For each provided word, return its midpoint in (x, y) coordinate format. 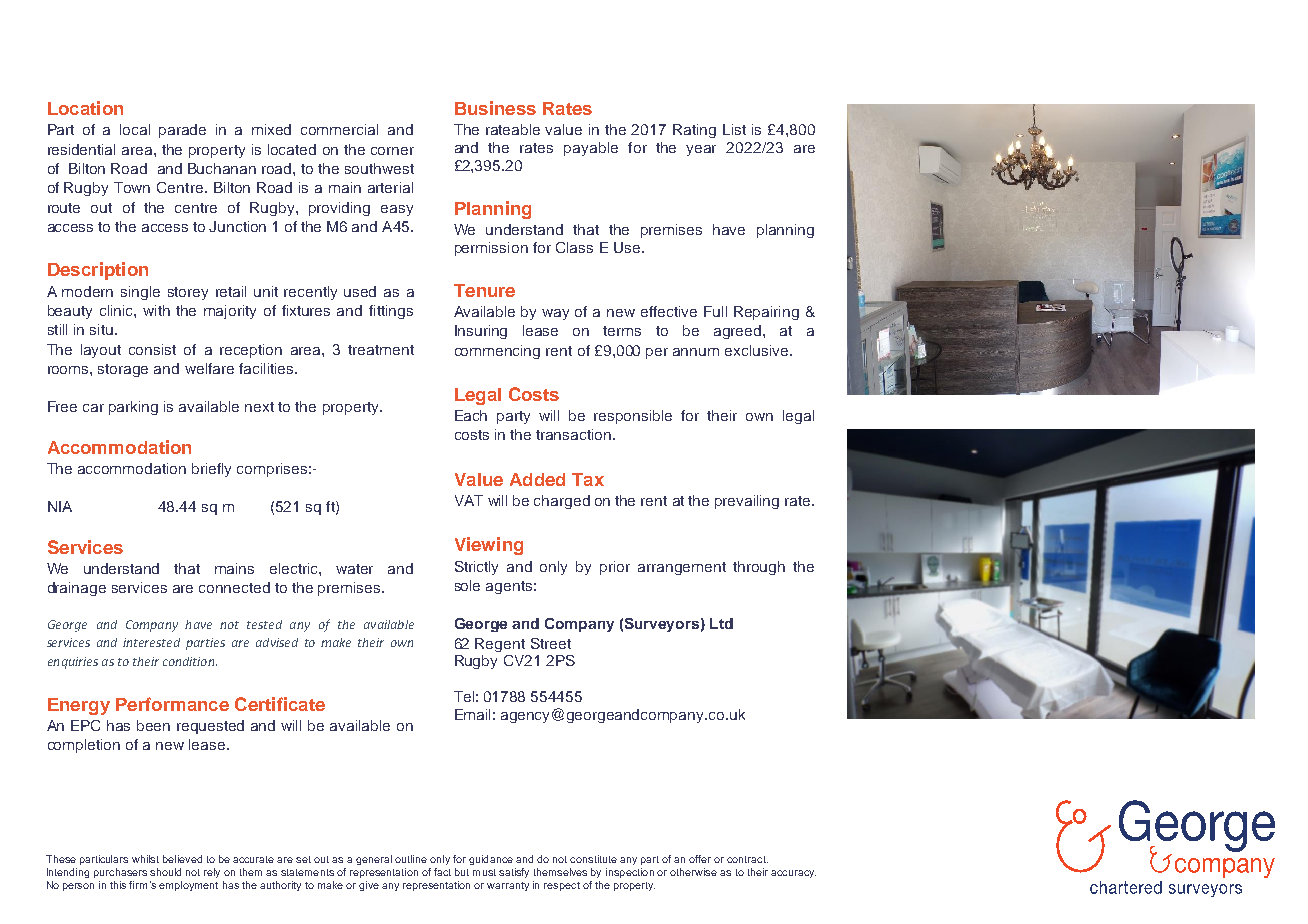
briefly (211, 470)
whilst (145, 859)
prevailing (747, 502)
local (135, 129)
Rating (694, 131)
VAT (469, 500)
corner (392, 151)
